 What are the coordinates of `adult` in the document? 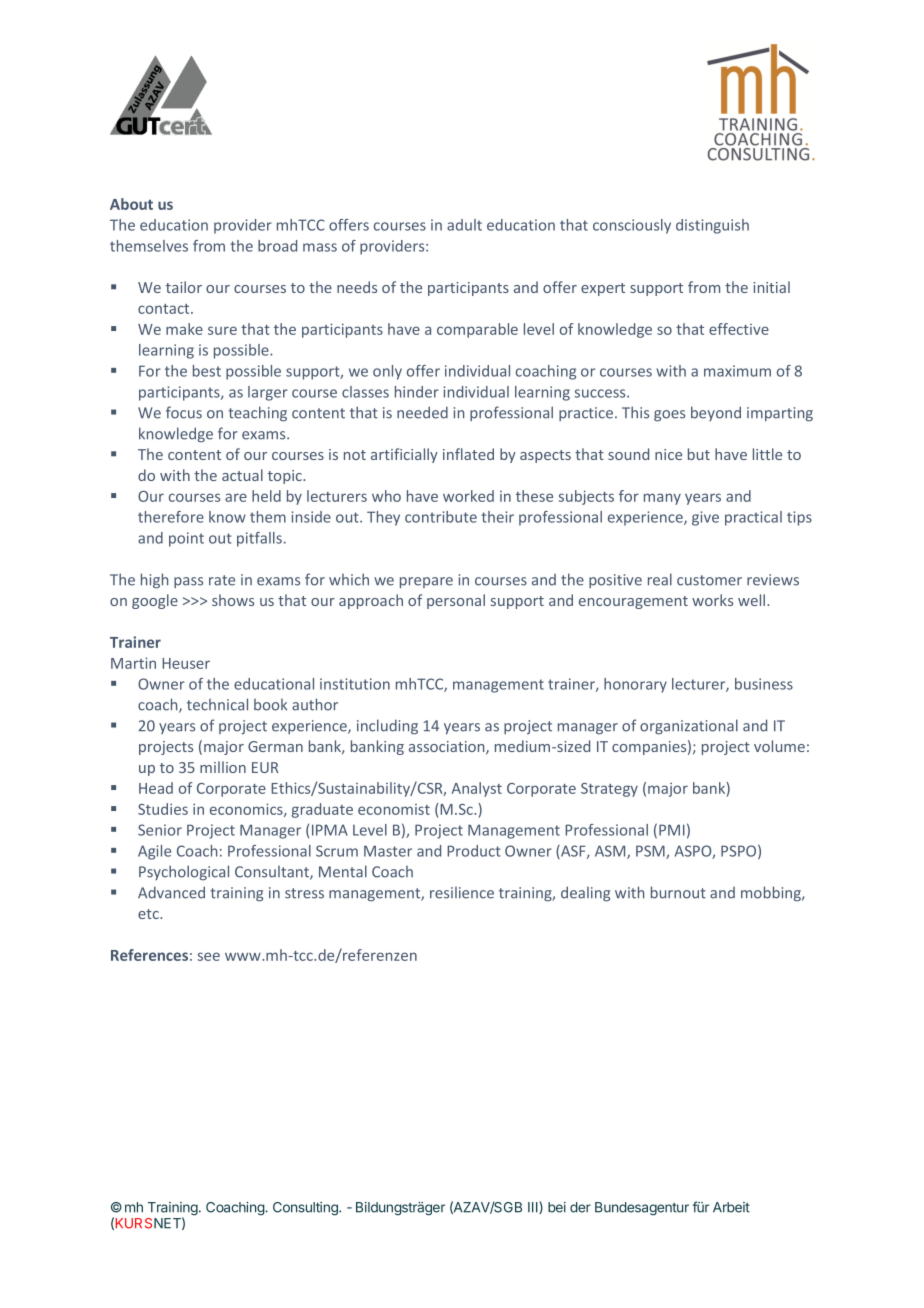 It's located at (464, 225).
